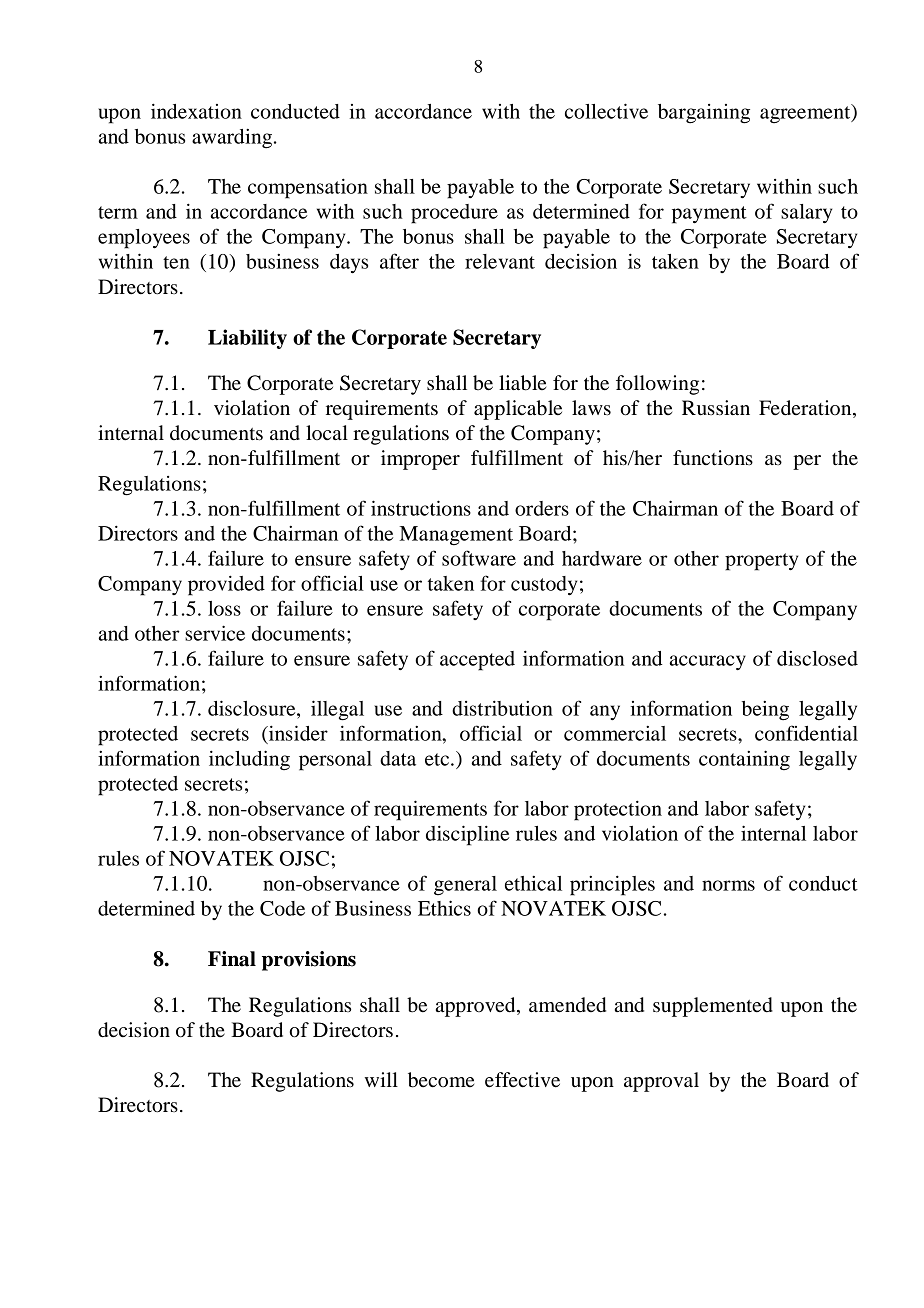  I want to click on bargaining, so click(704, 114).
